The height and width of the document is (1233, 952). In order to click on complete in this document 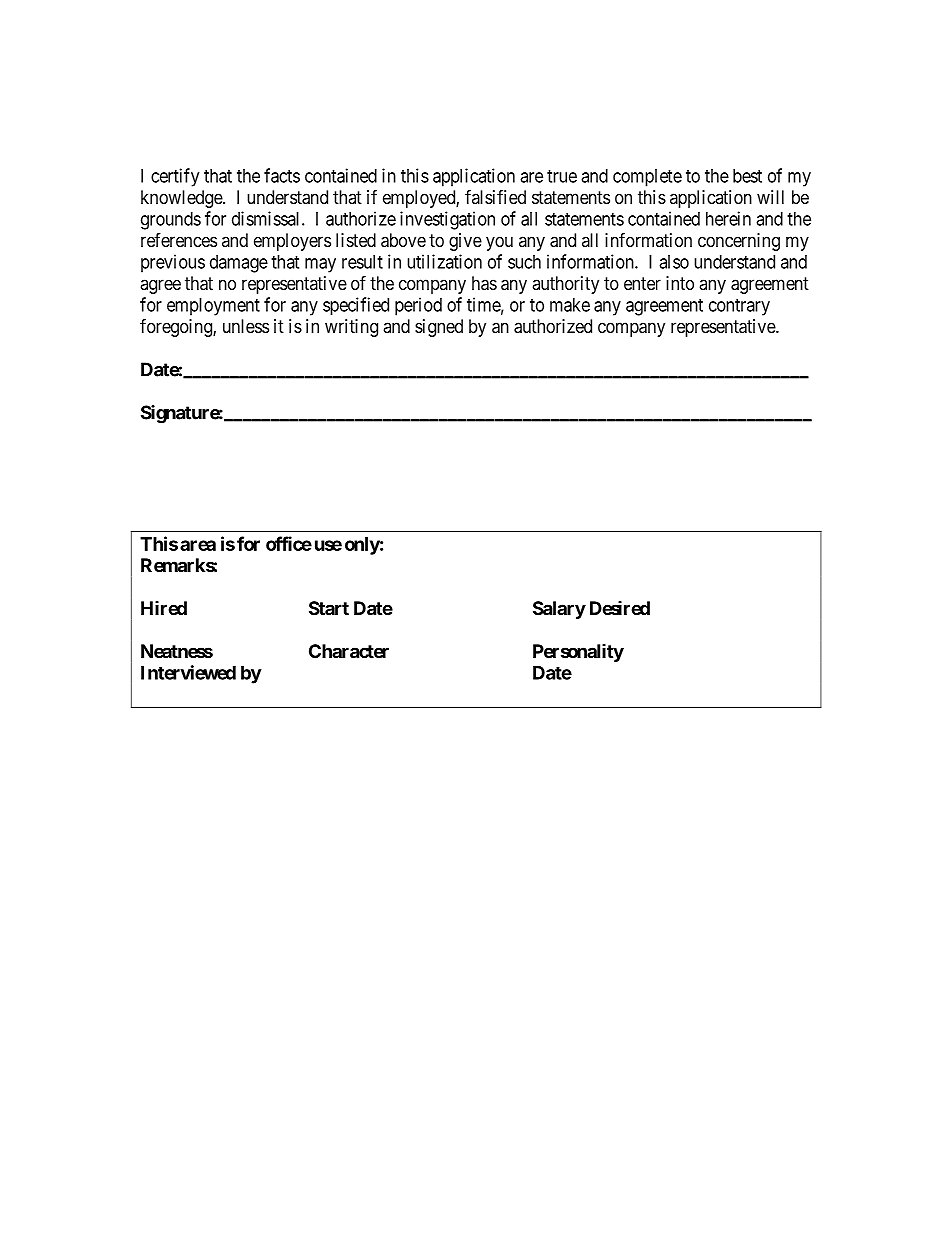, I will do `click(647, 178)`.
